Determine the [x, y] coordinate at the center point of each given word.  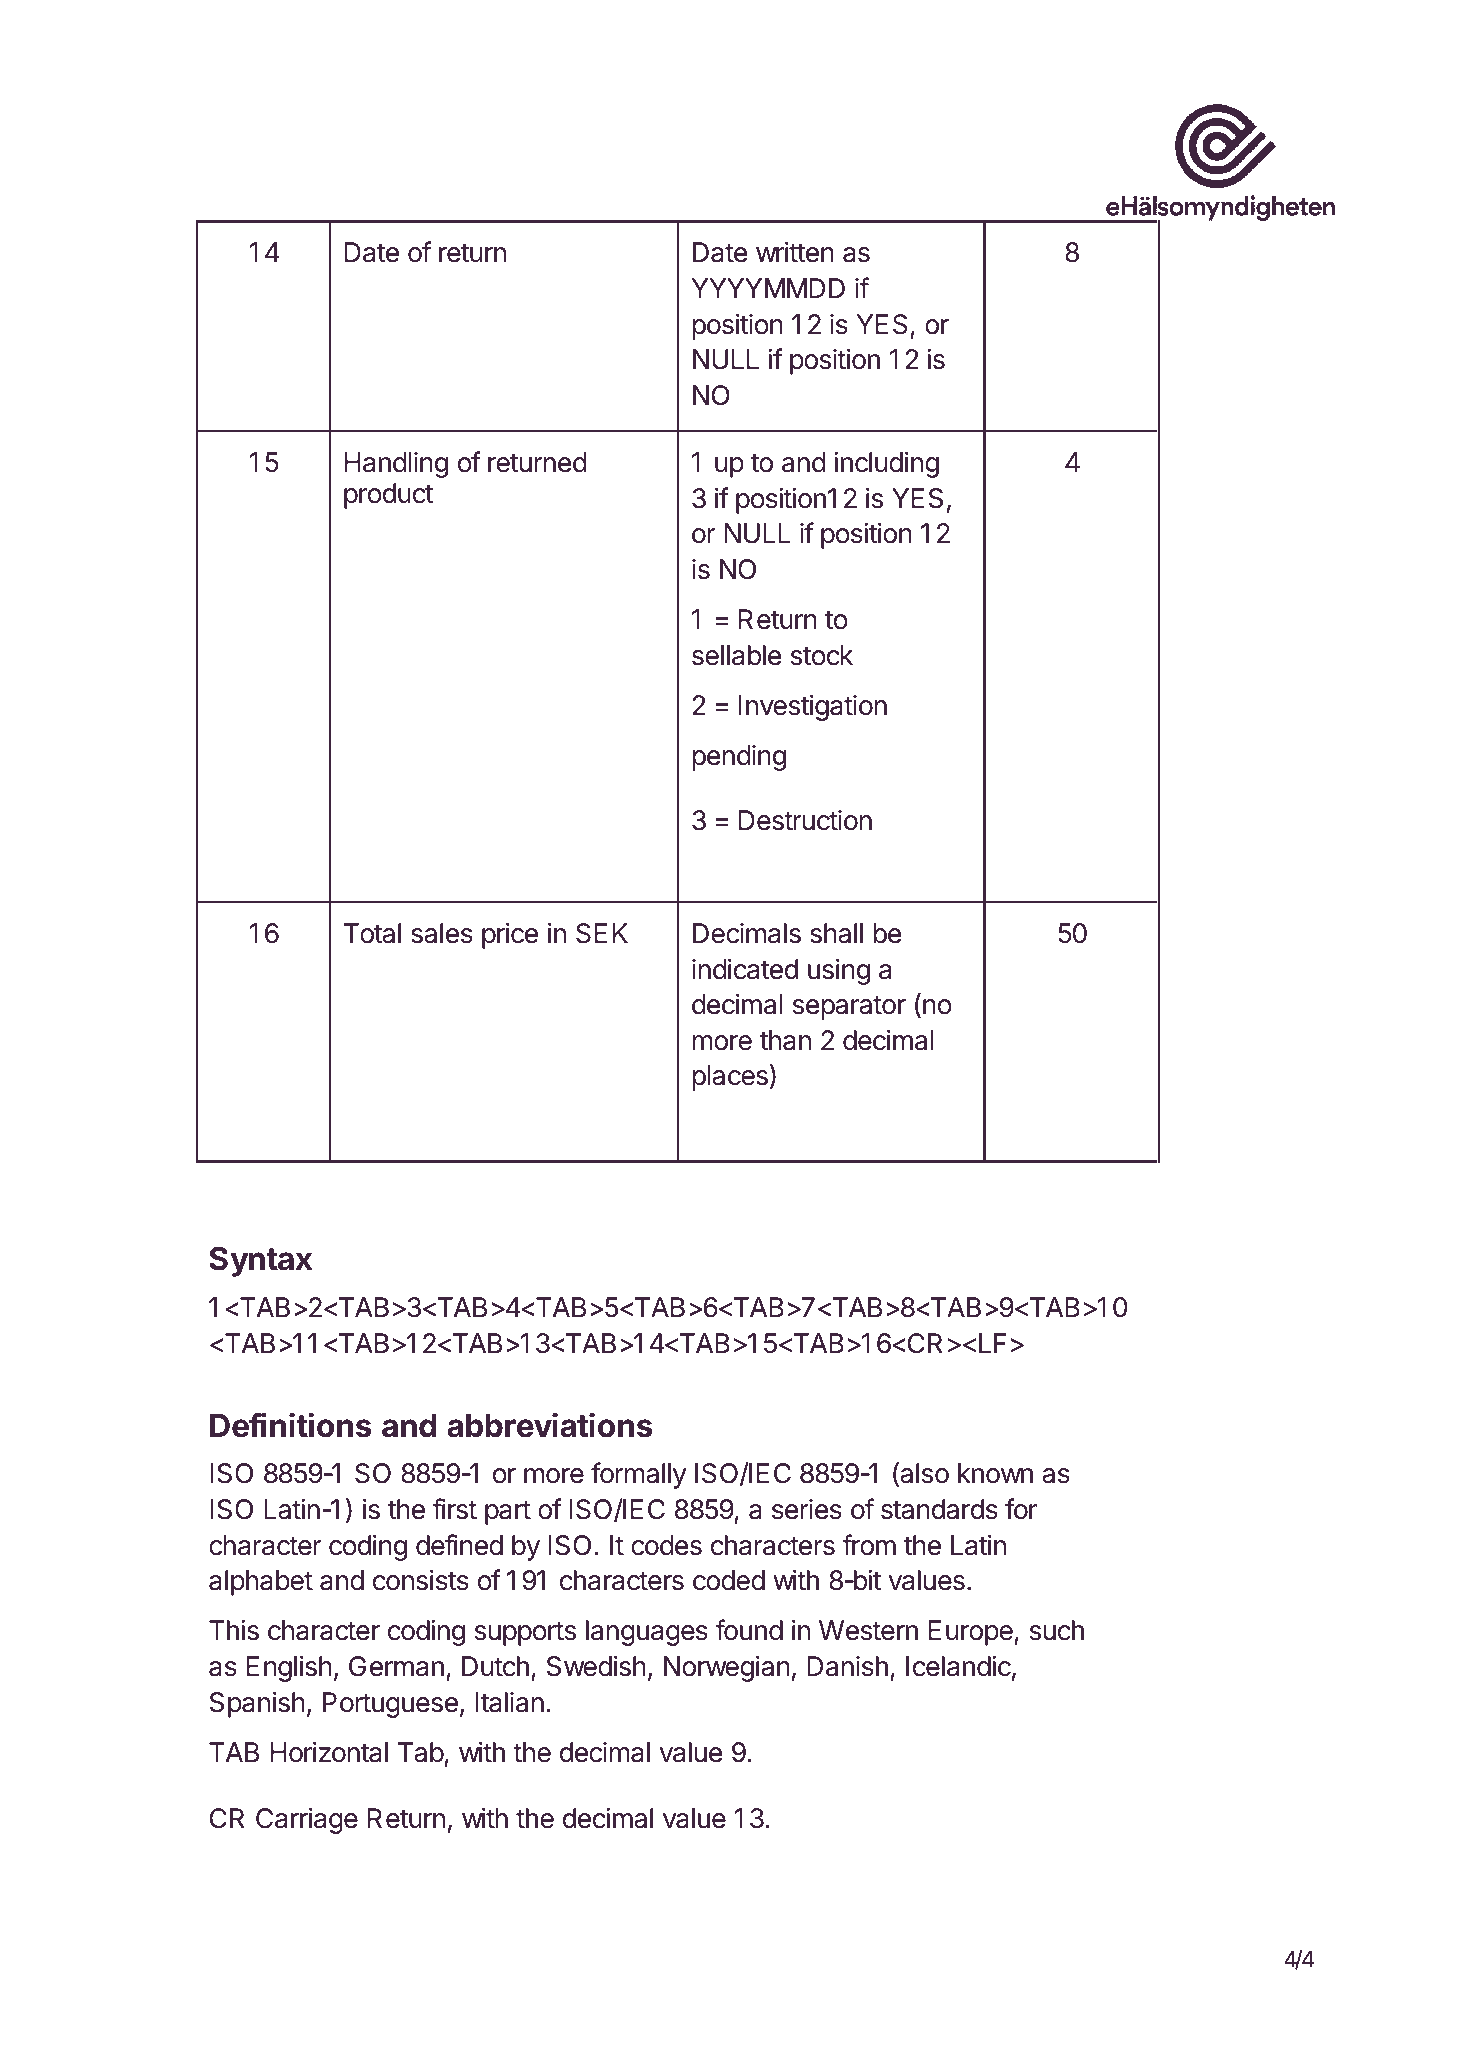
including [886, 464]
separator [849, 1007]
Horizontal [329, 1752]
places [730, 1078]
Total [372, 933]
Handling [396, 465]
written [795, 252]
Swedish [596, 1666]
